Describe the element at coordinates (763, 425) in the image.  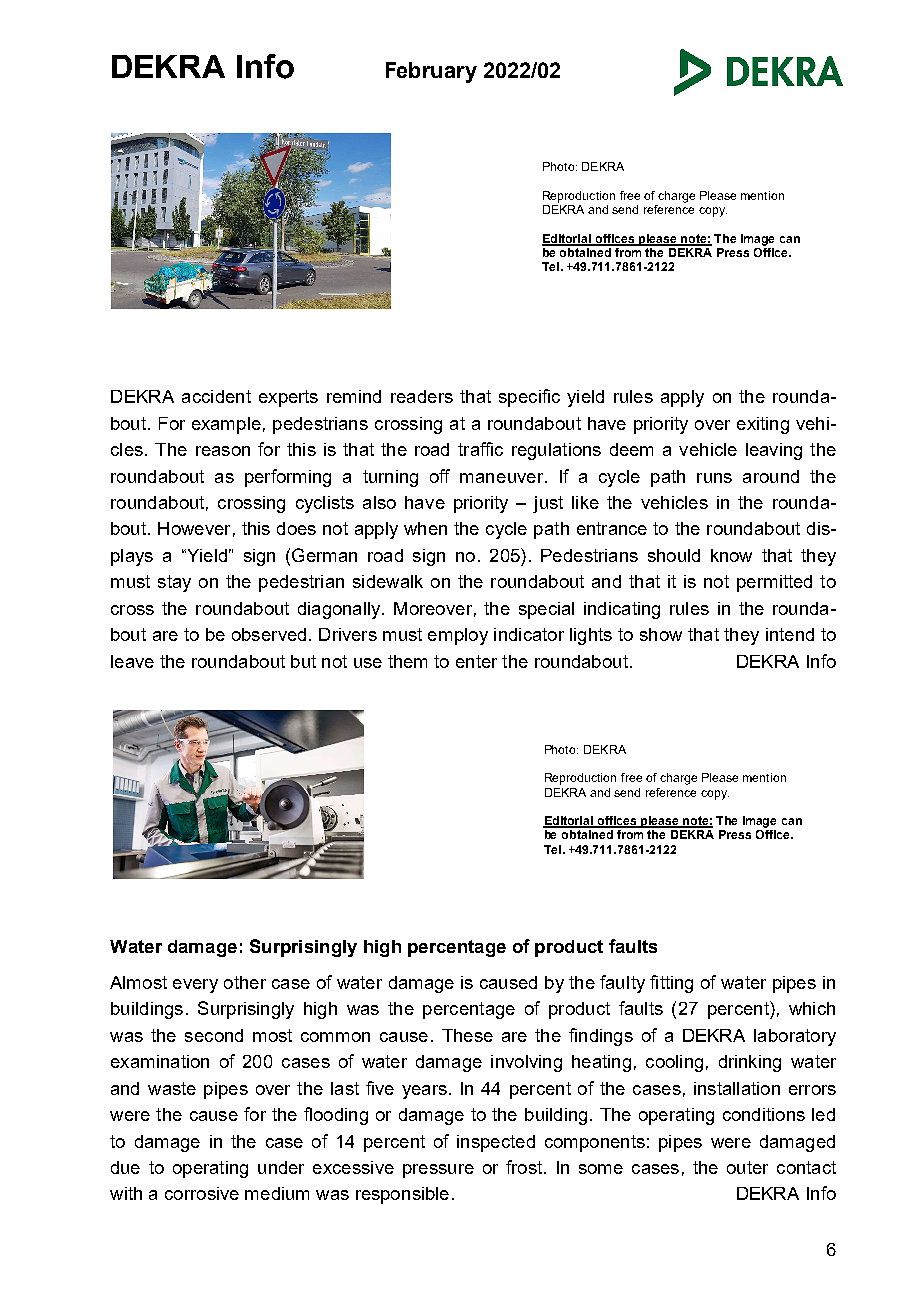
I see `exiting` at that location.
